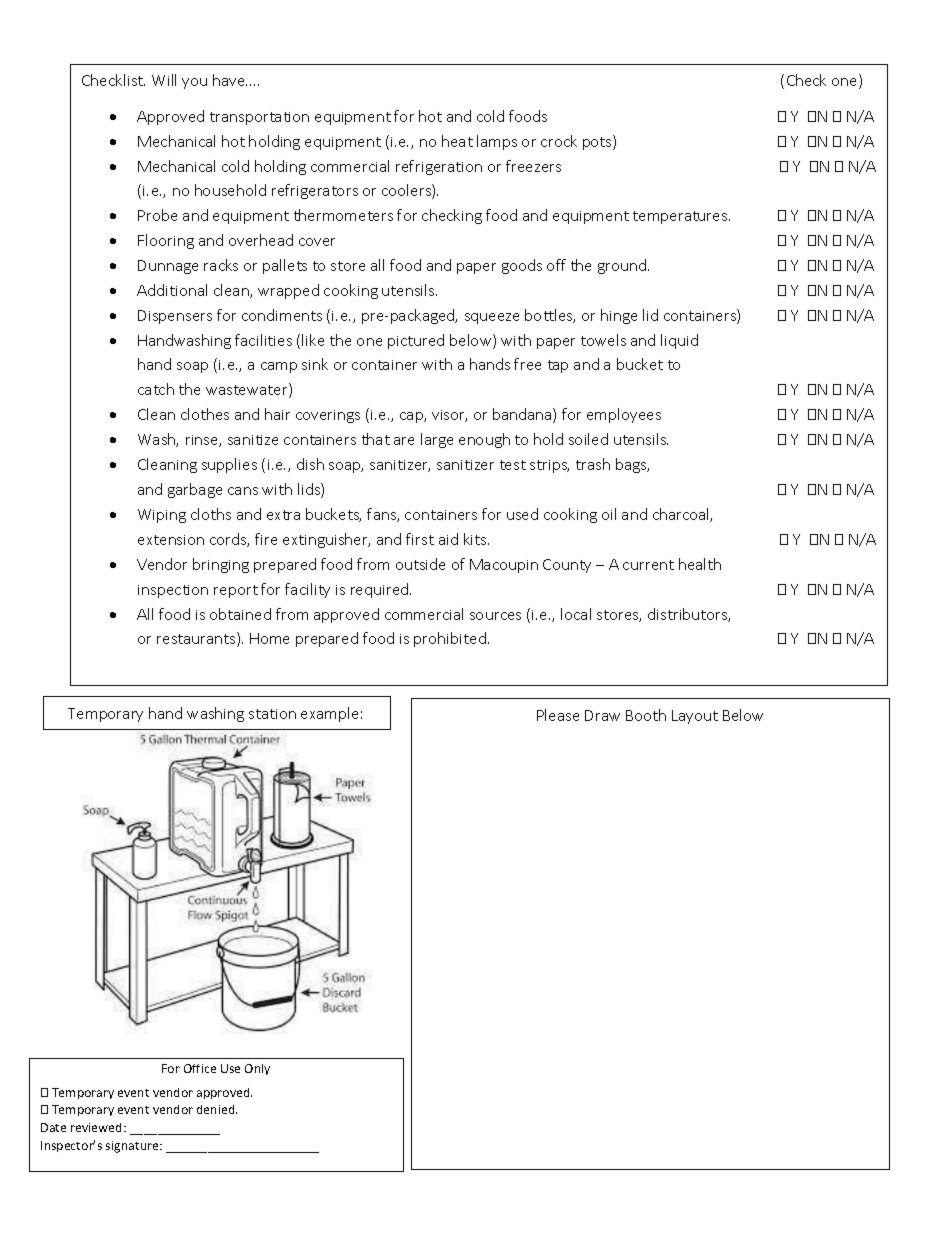  Describe the element at coordinates (457, 141) in the image. I see `heat` at that location.
